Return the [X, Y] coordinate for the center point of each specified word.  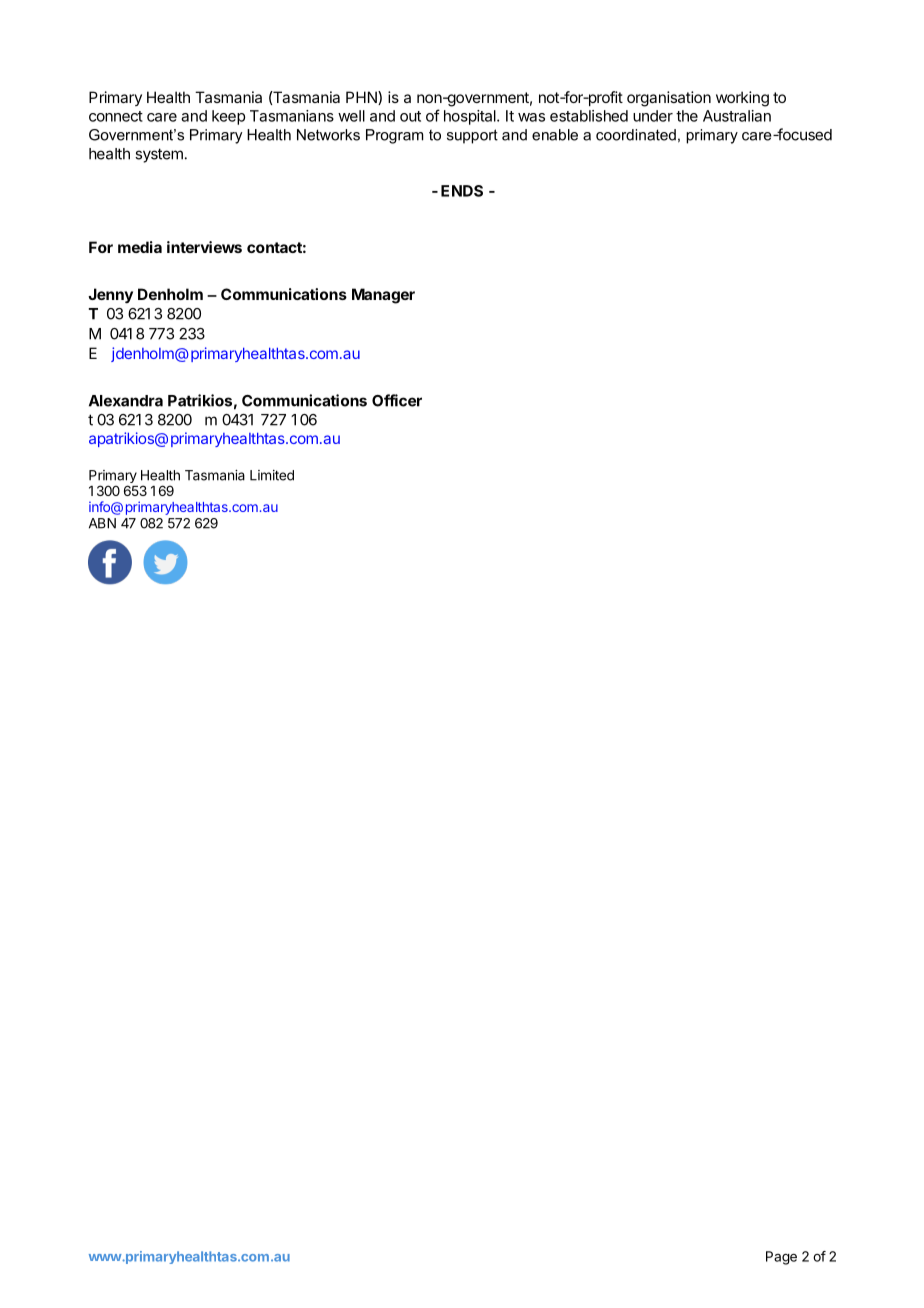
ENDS [462, 191]
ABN [102, 523]
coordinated [636, 135]
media [140, 247]
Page [781, 1258]
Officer [397, 400]
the [687, 116]
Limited [272, 475]
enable [555, 135]
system [159, 155]
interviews [204, 247]
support [472, 136]
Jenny [110, 296]
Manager [383, 296]
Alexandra [126, 401]
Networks [328, 135]
